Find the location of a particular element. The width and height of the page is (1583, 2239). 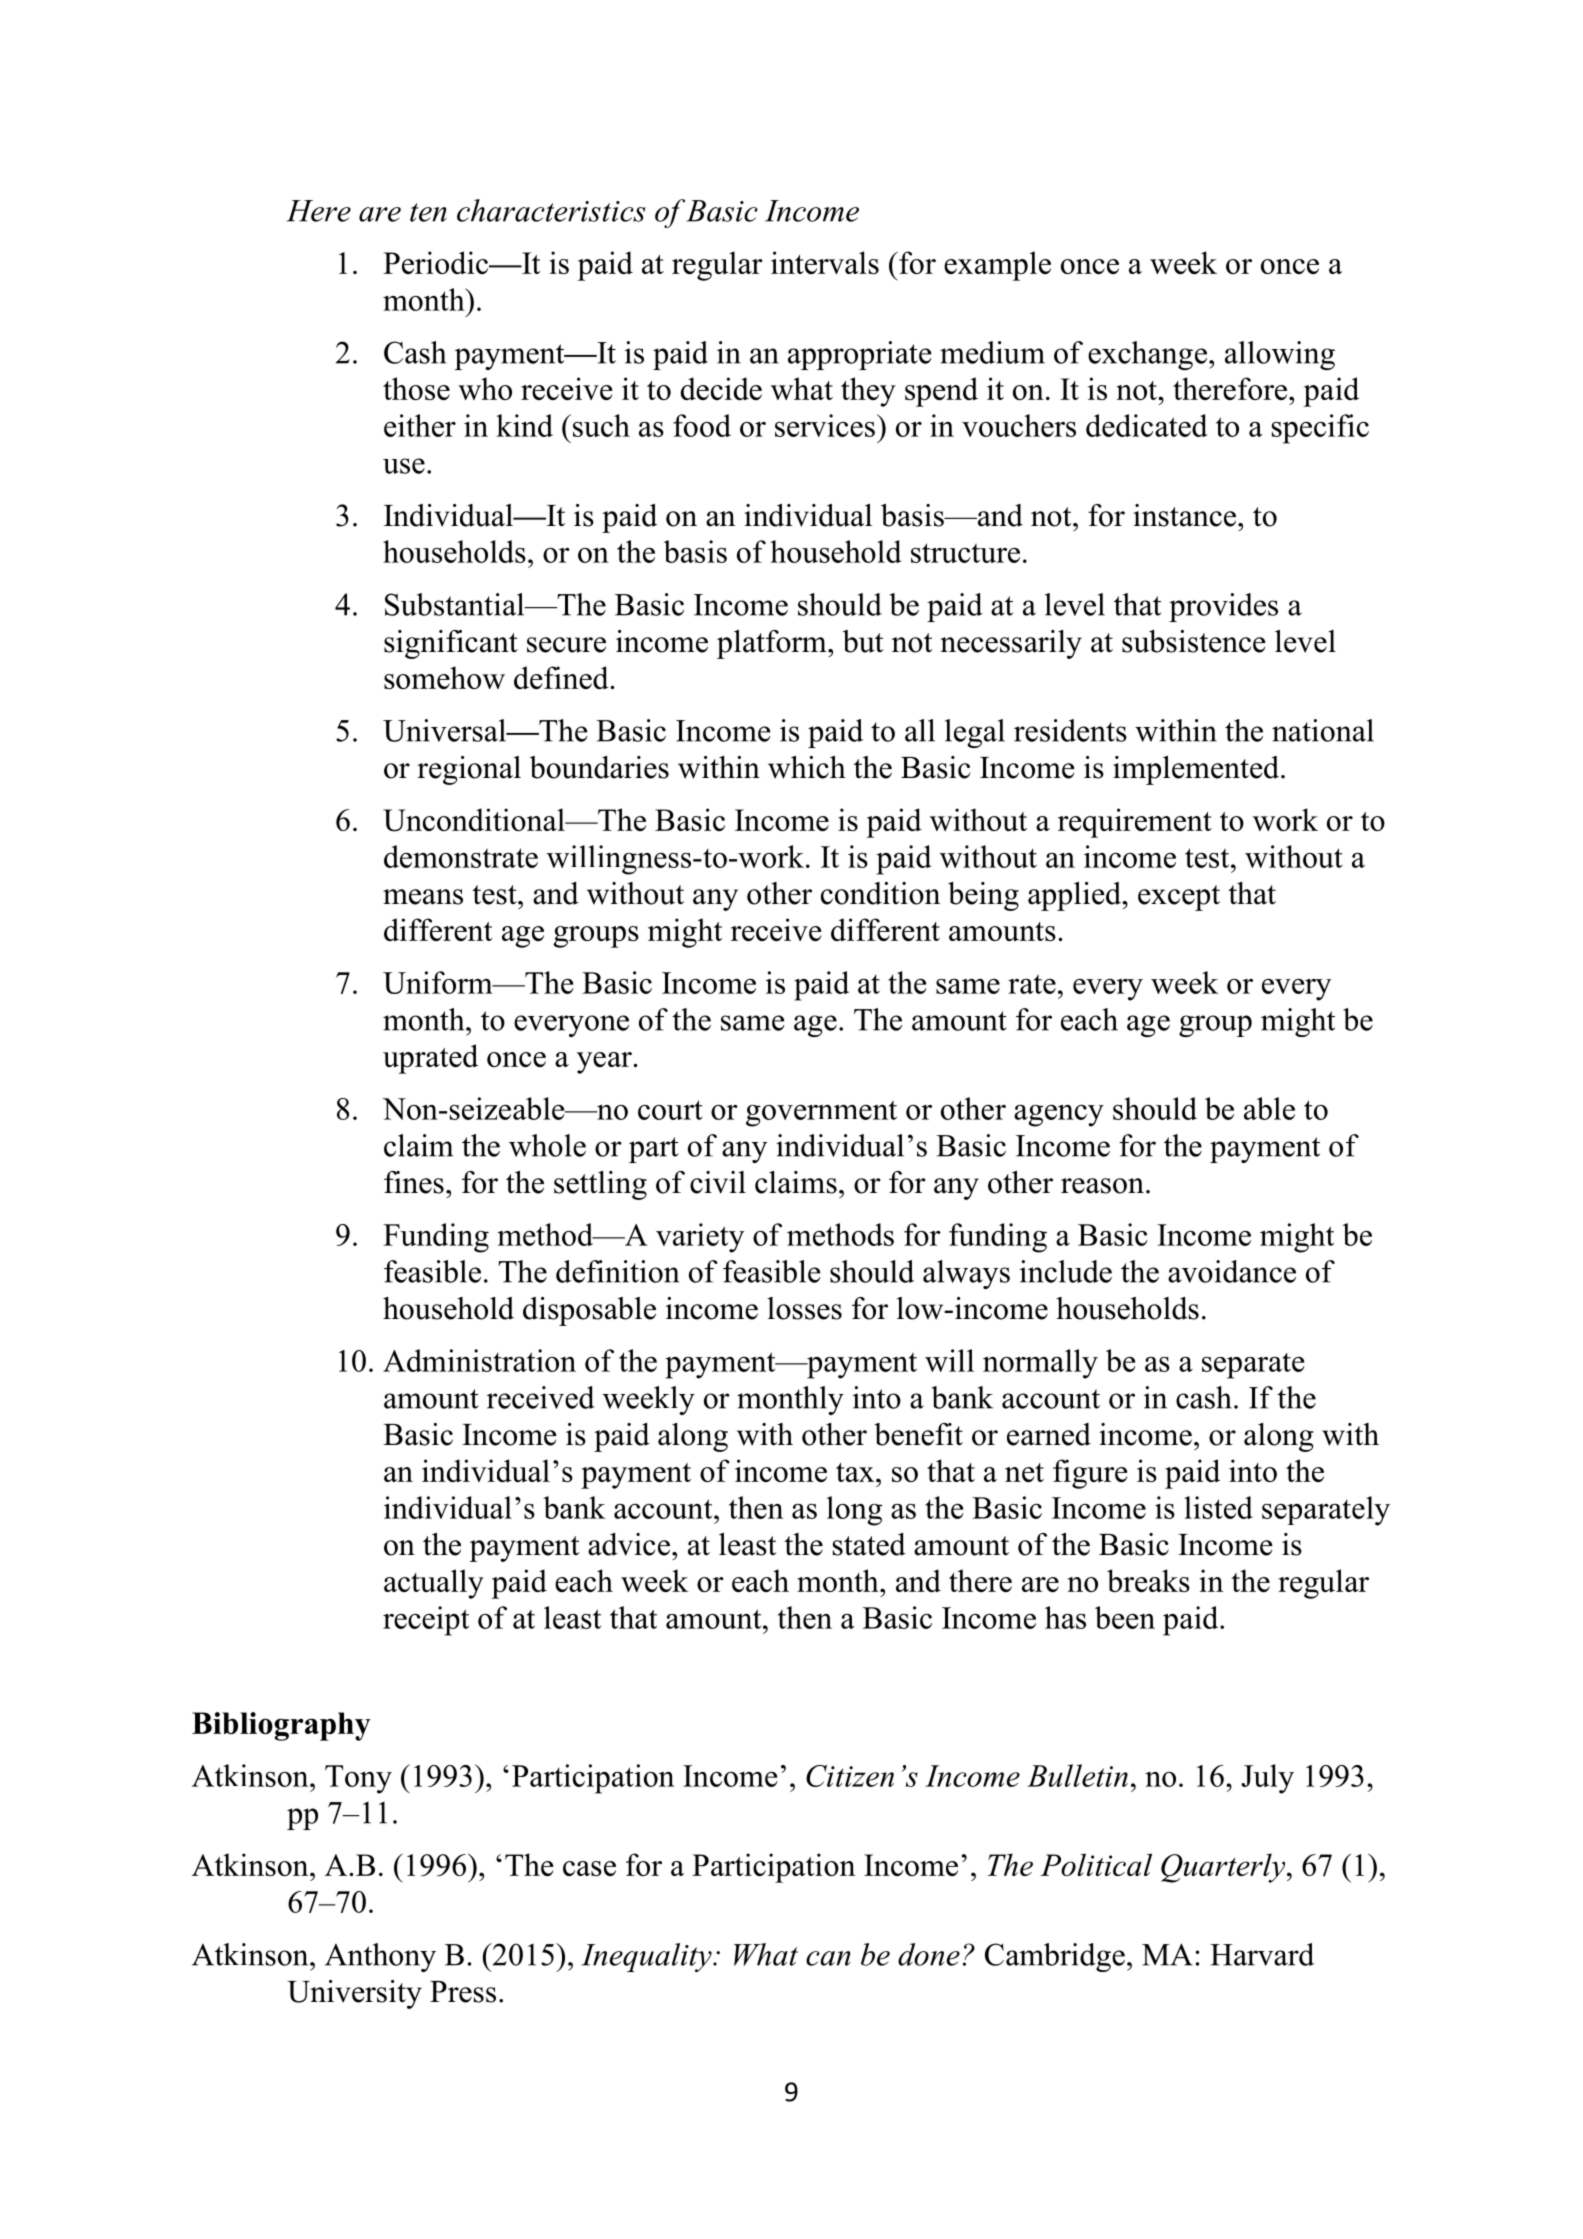

done is located at coordinates (929, 1954).
